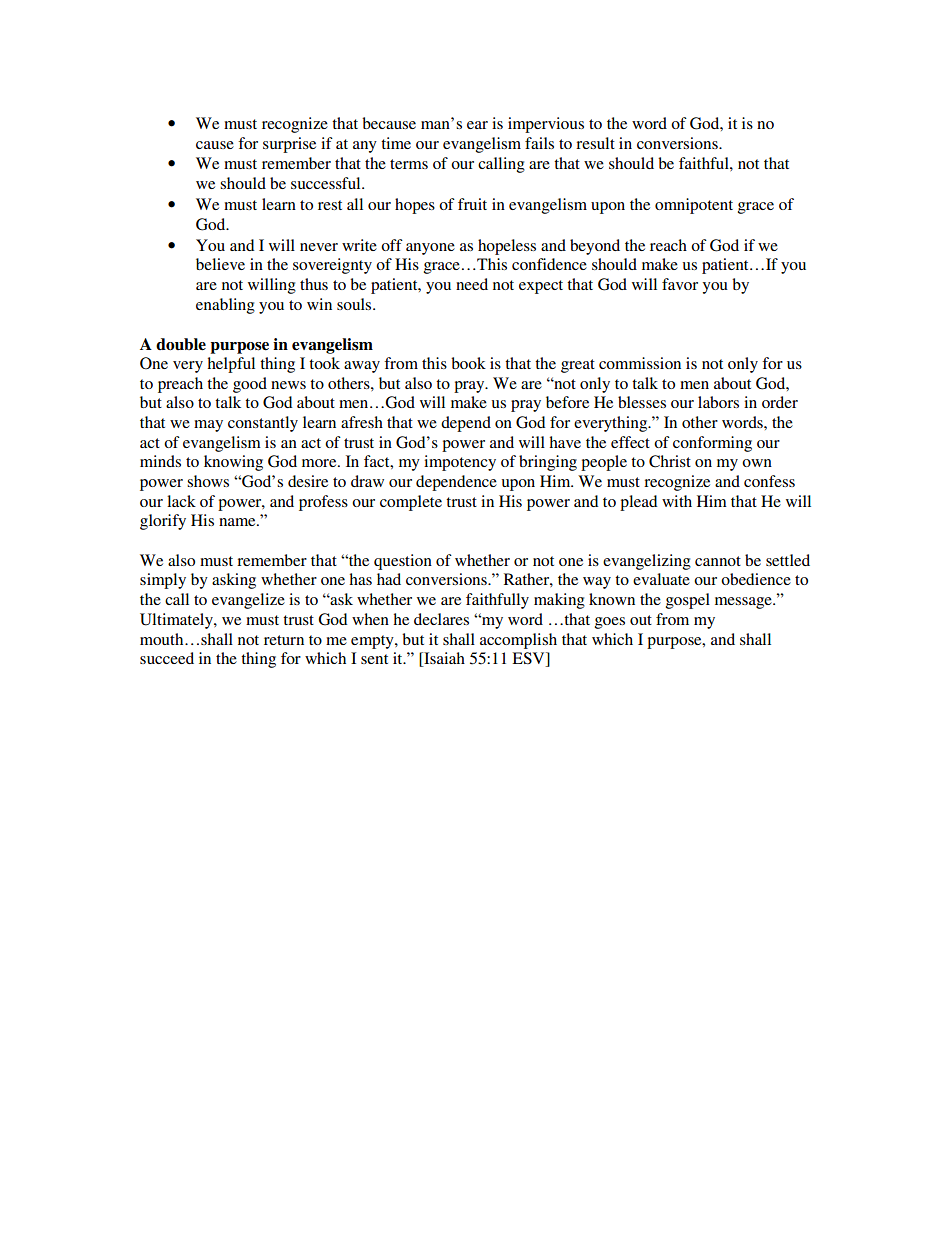  What do you see at coordinates (472, 284) in the screenshot?
I see `need` at bounding box center [472, 284].
